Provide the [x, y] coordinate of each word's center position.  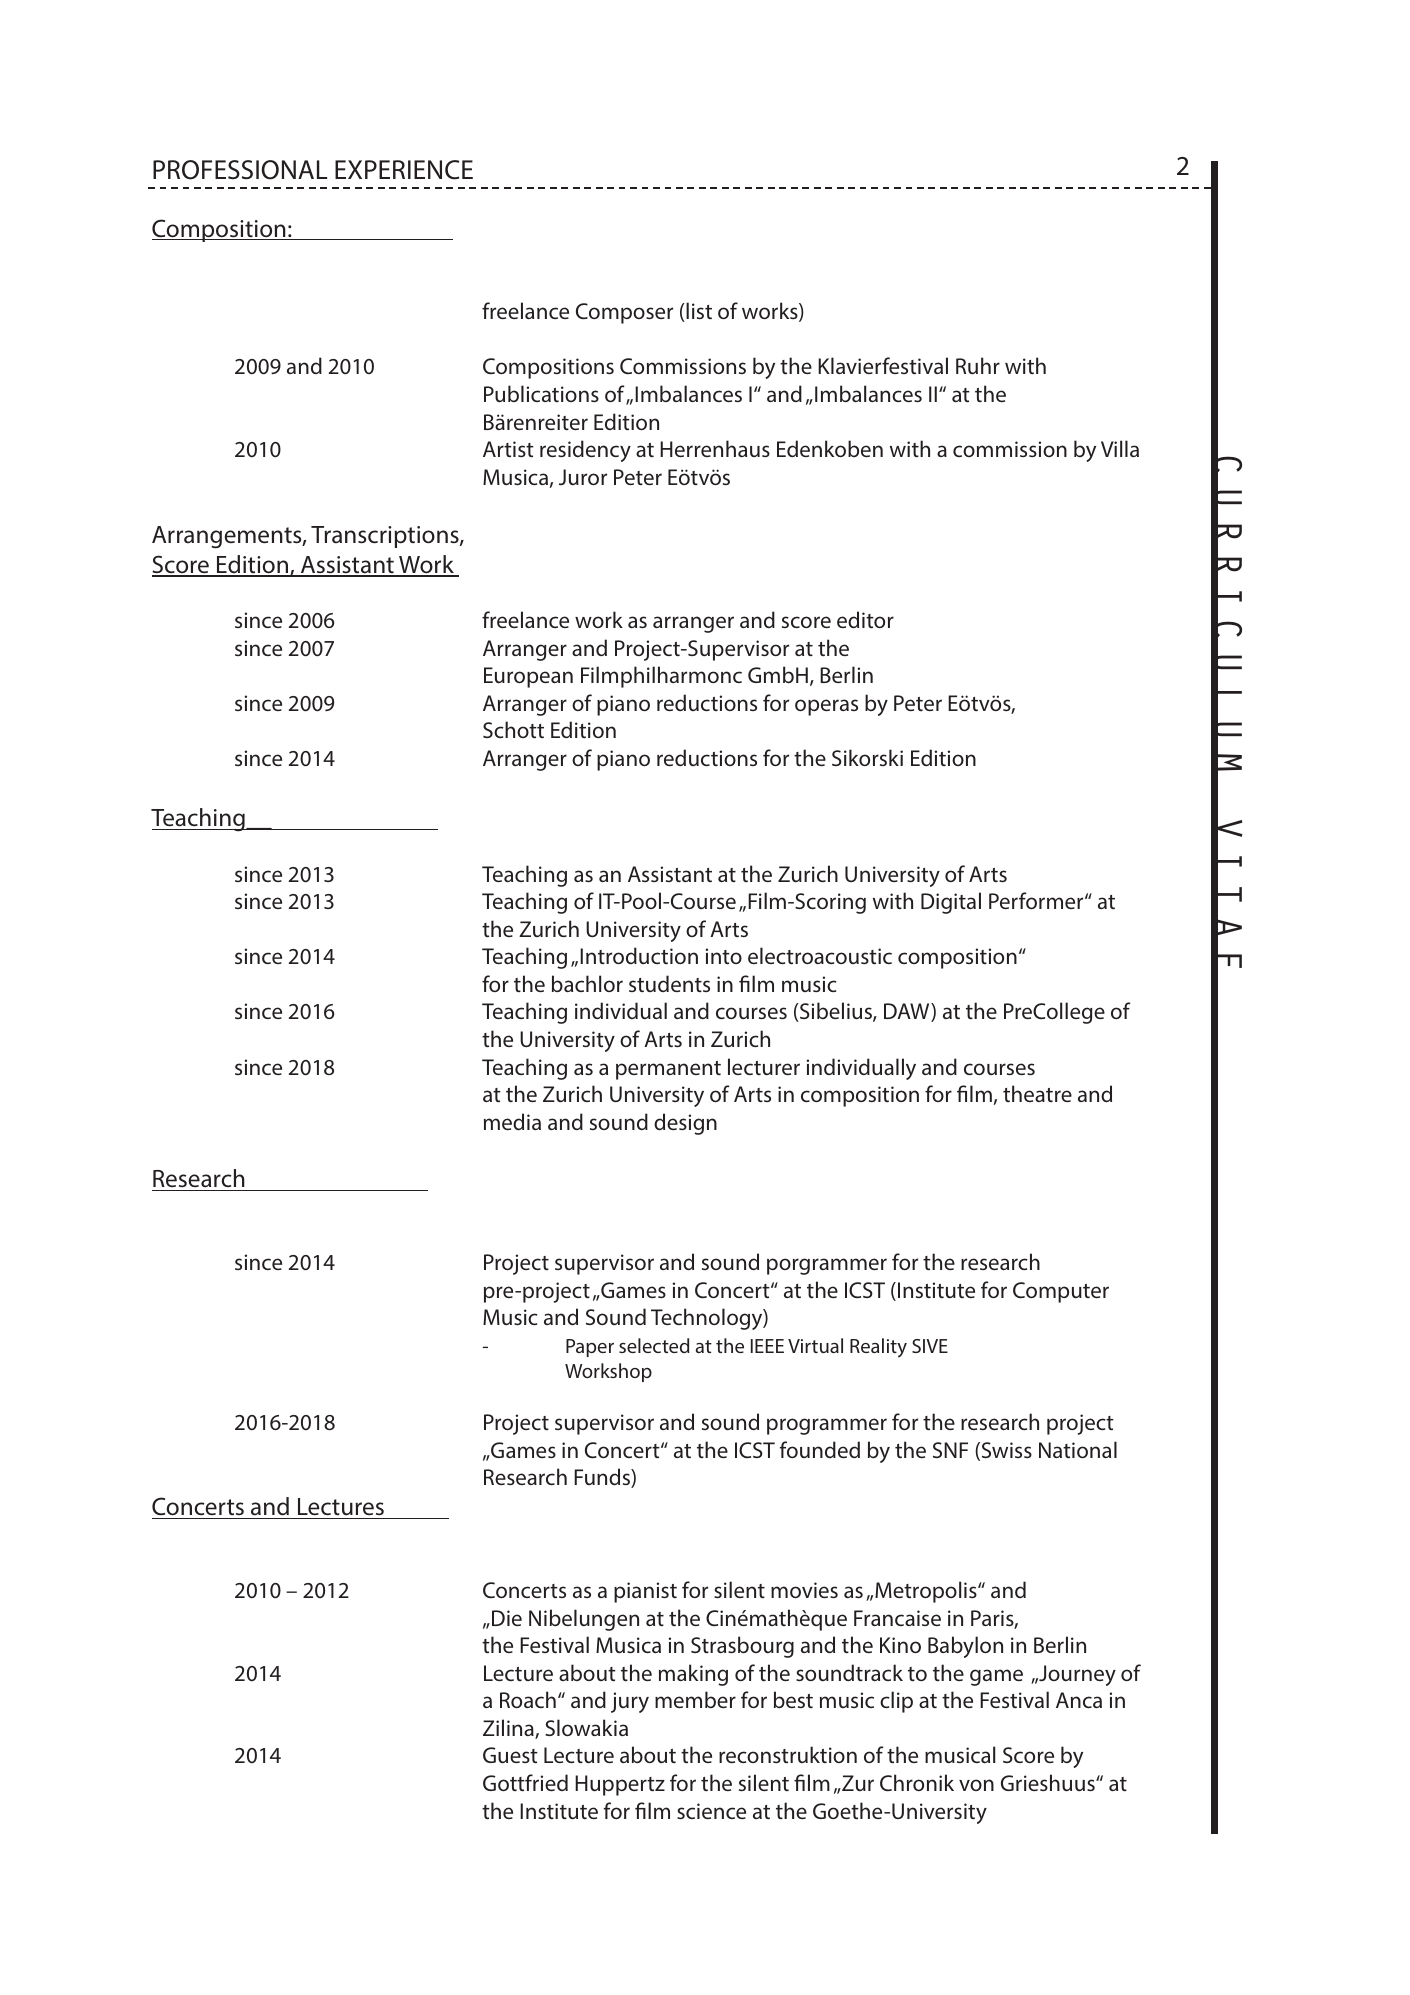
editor [865, 619]
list [698, 312]
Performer [1037, 900]
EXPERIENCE [404, 170]
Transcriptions [386, 537]
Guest [510, 1755]
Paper [590, 1348]
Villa [1120, 448]
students [669, 983]
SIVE [930, 1346]
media [512, 1121]
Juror [583, 477]
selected [654, 1345]
